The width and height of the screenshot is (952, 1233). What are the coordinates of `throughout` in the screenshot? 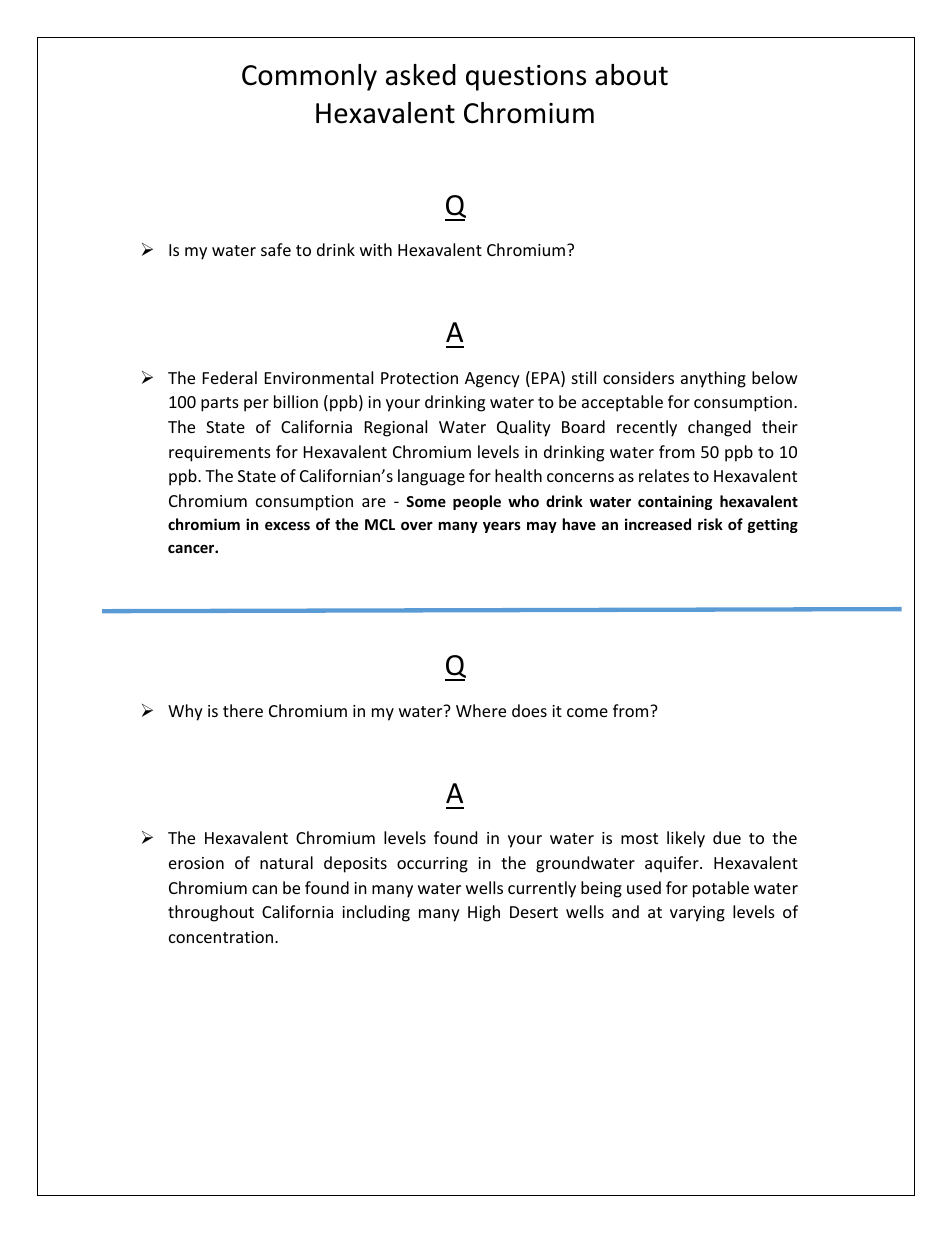 It's located at (211, 913).
